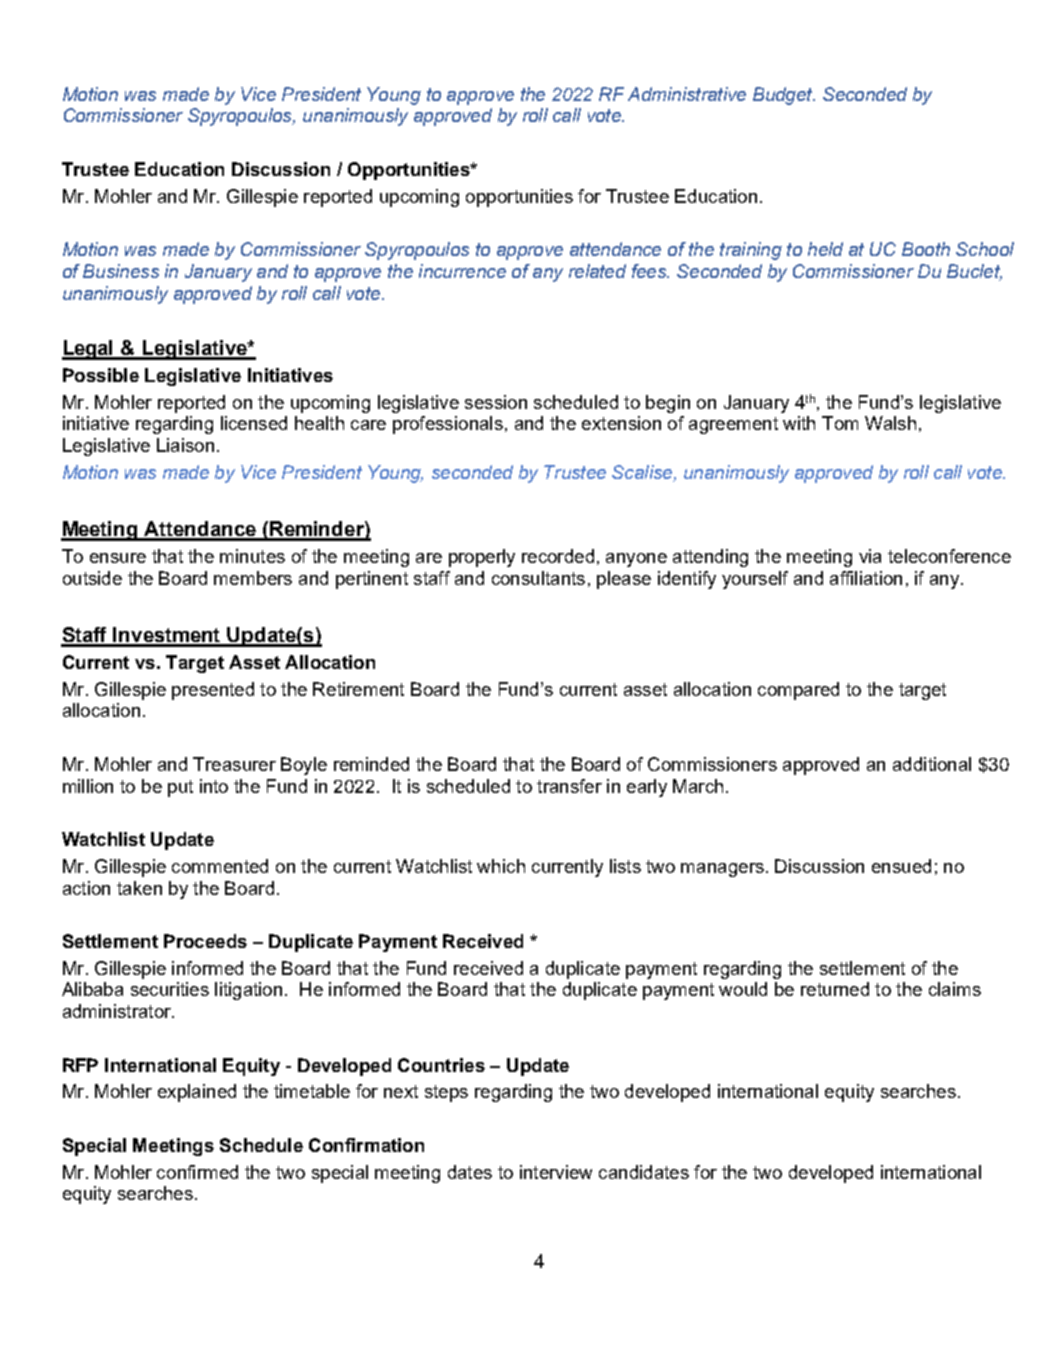 The image size is (1047, 1355). I want to click on session, so click(496, 402).
